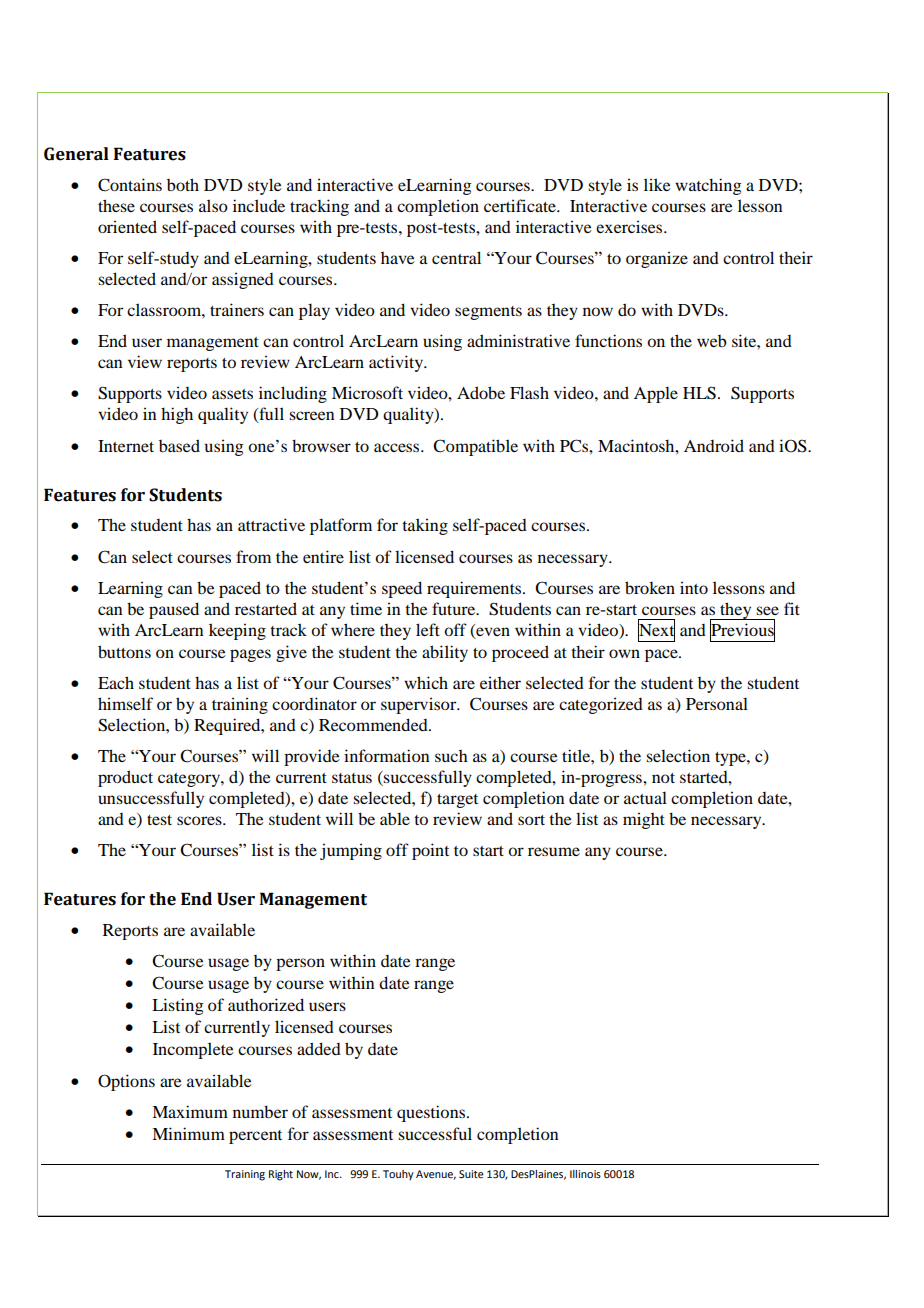 This screenshot has width=924, height=1308. What do you see at coordinates (125, 778) in the screenshot?
I see `product` at bounding box center [125, 778].
